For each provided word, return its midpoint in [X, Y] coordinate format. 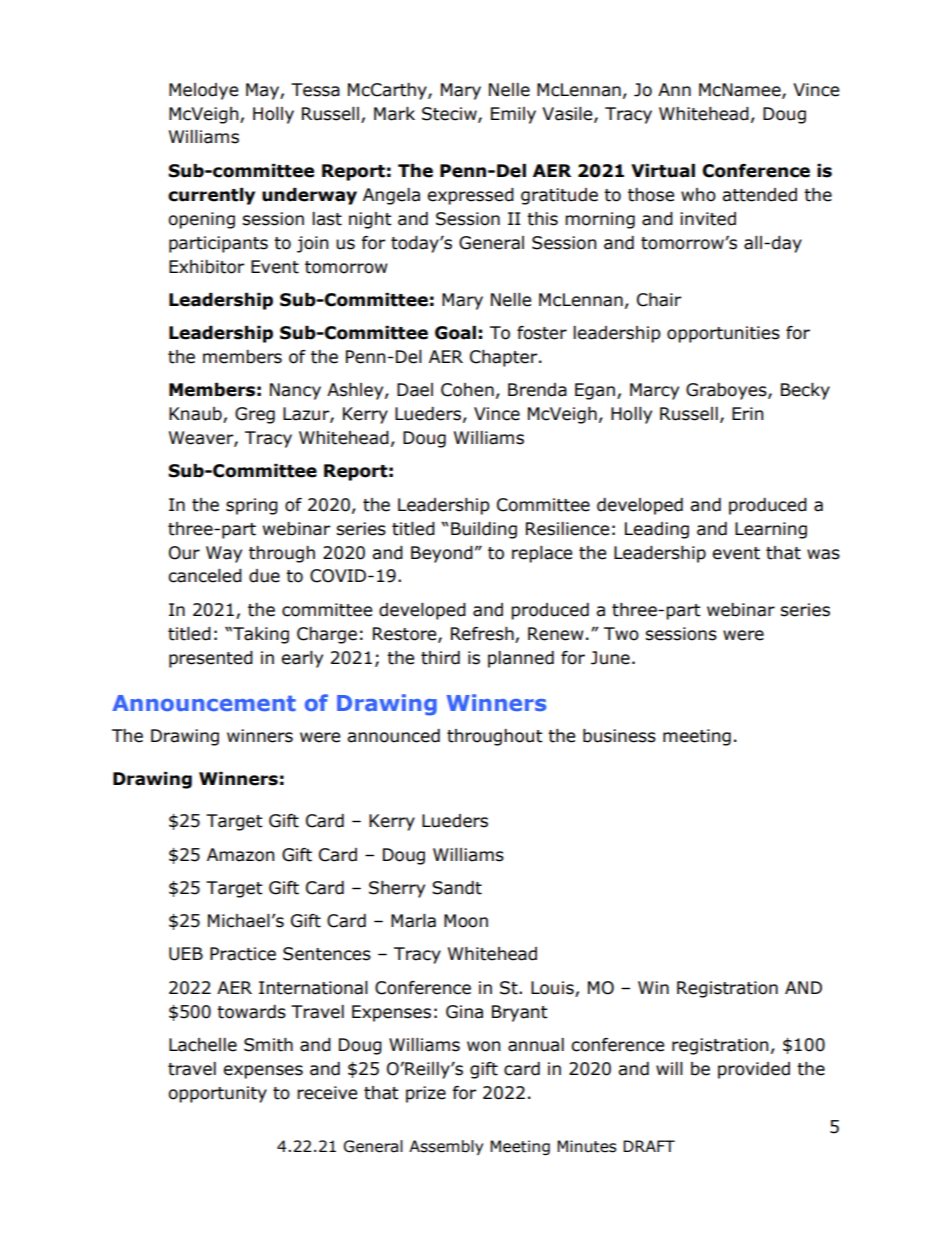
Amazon [240, 855]
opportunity [217, 1094]
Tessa [315, 90]
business [619, 736]
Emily [513, 115]
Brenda [537, 390]
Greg [255, 415]
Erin [747, 413]
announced [393, 736]
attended [759, 195]
